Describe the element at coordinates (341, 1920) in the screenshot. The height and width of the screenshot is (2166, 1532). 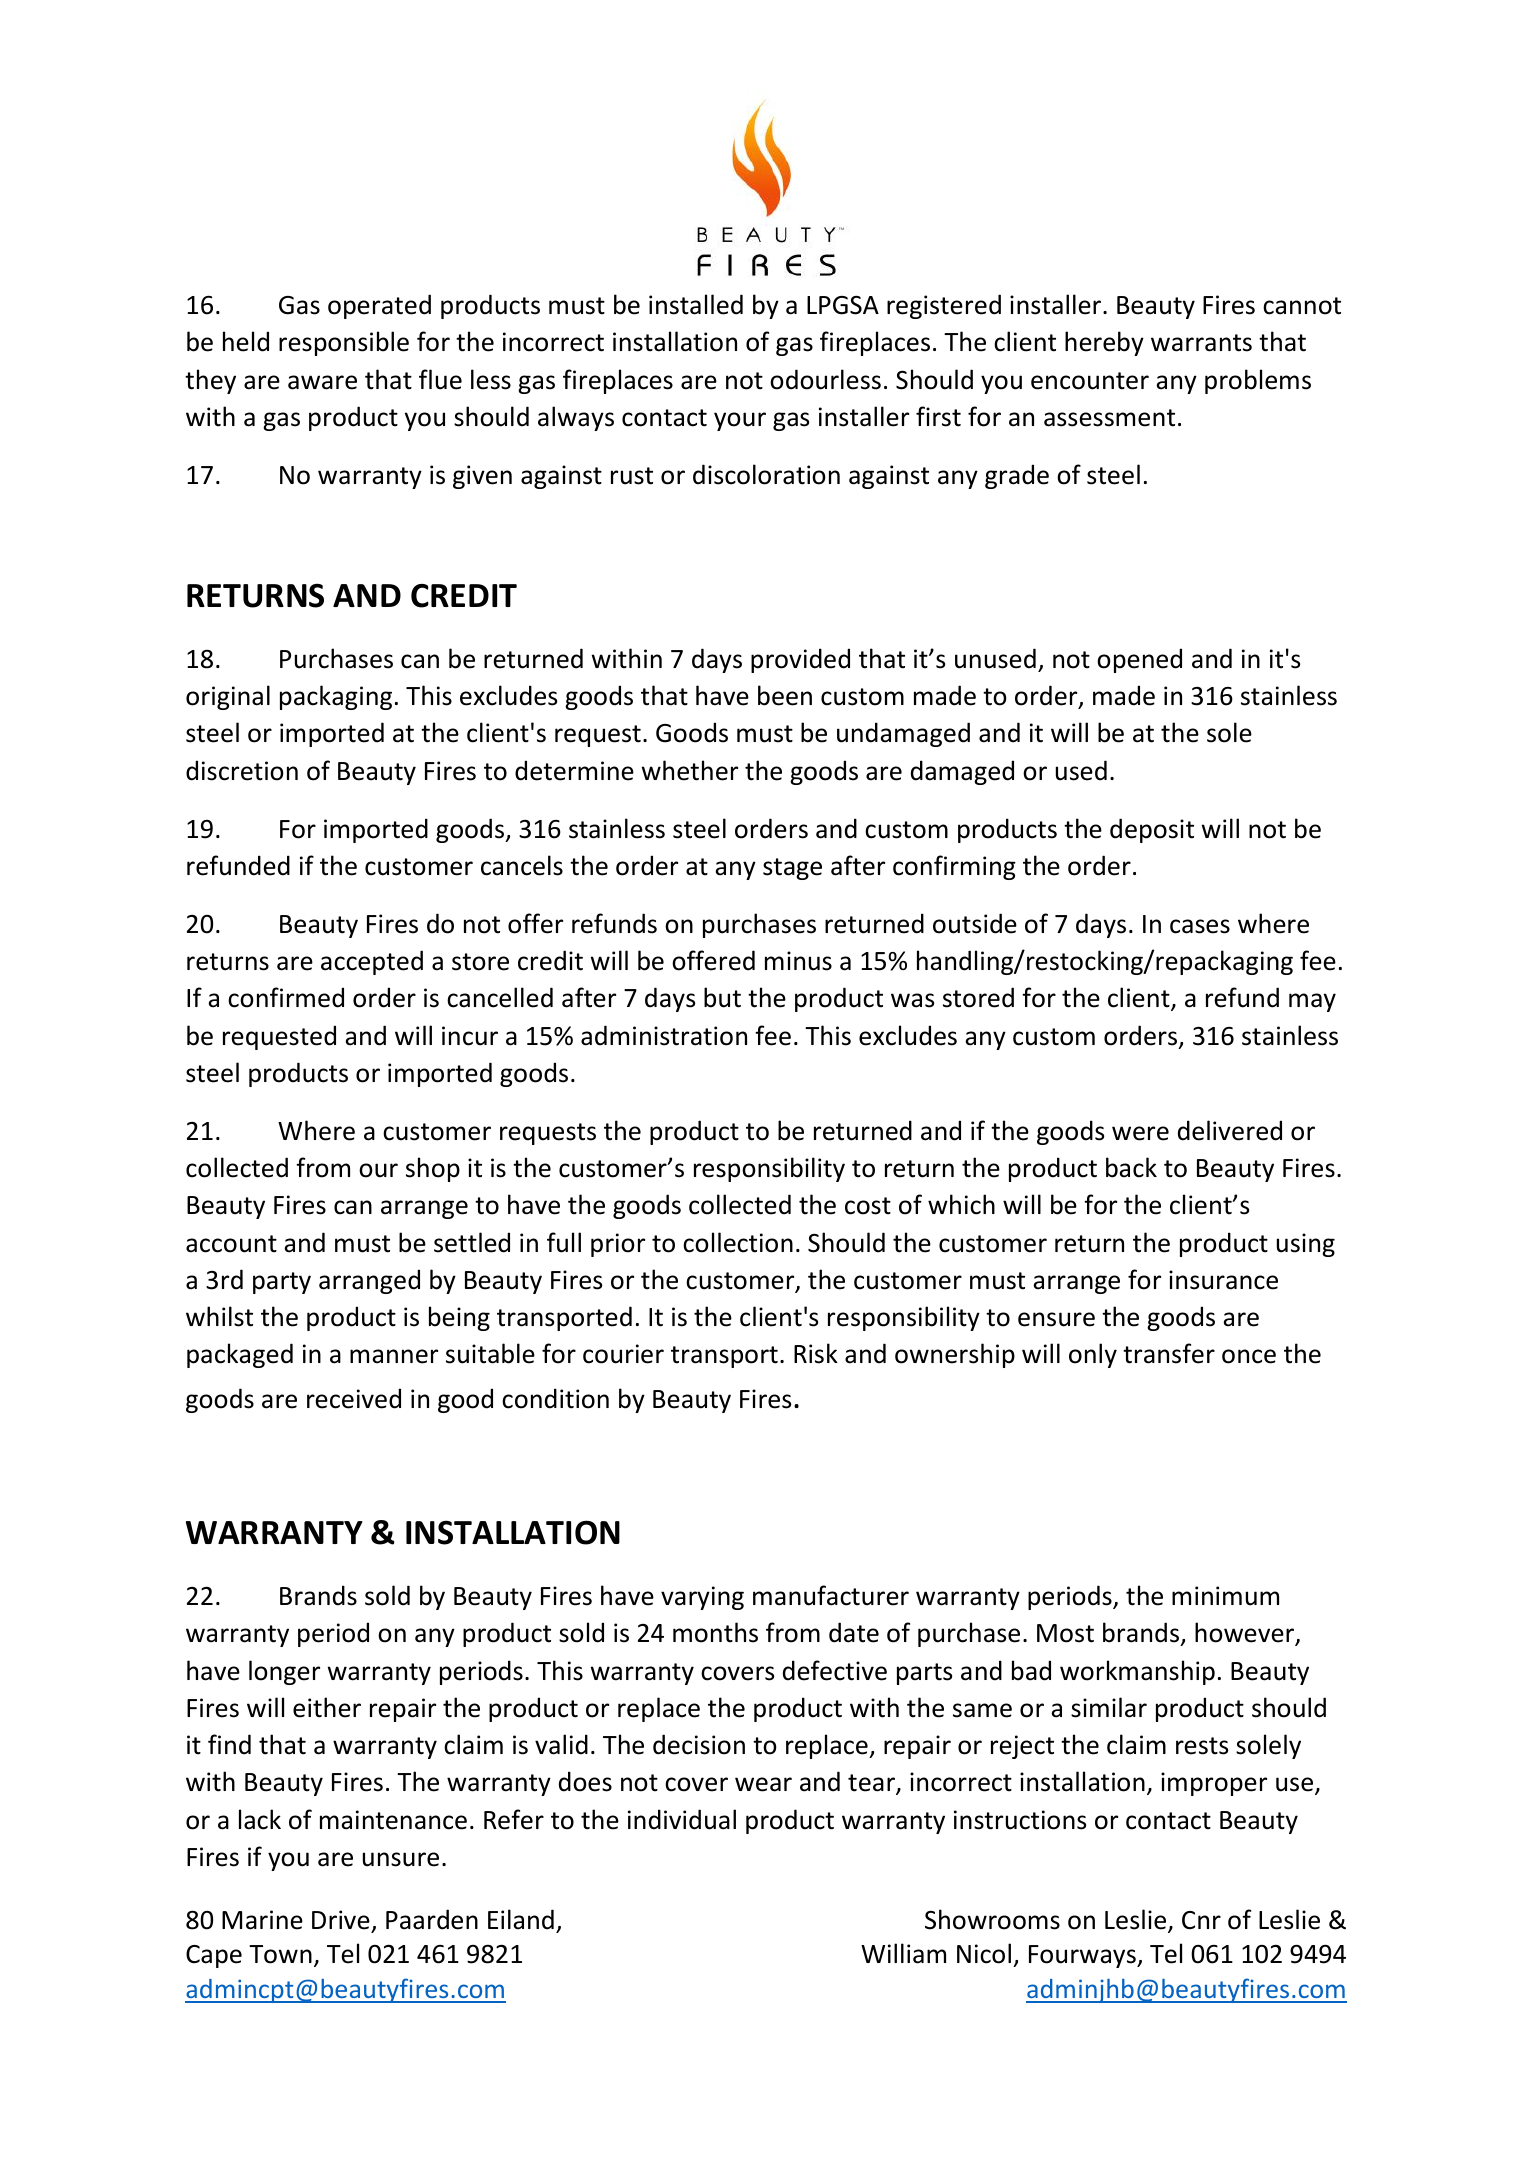
I see `Drive` at that location.
